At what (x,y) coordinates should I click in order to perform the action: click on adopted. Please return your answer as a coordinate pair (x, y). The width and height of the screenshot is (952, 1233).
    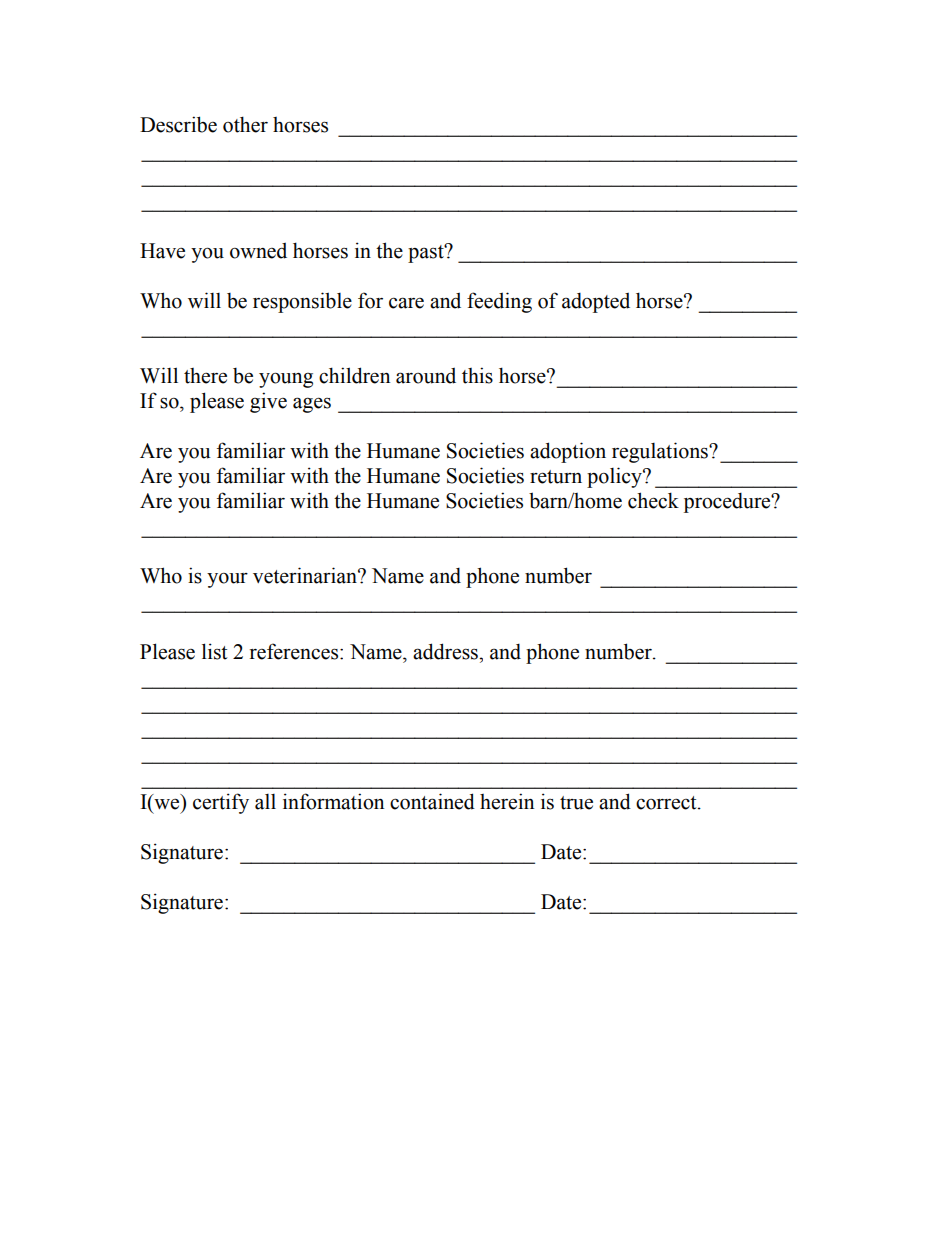
    Looking at the image, I should click on (596, 302).
